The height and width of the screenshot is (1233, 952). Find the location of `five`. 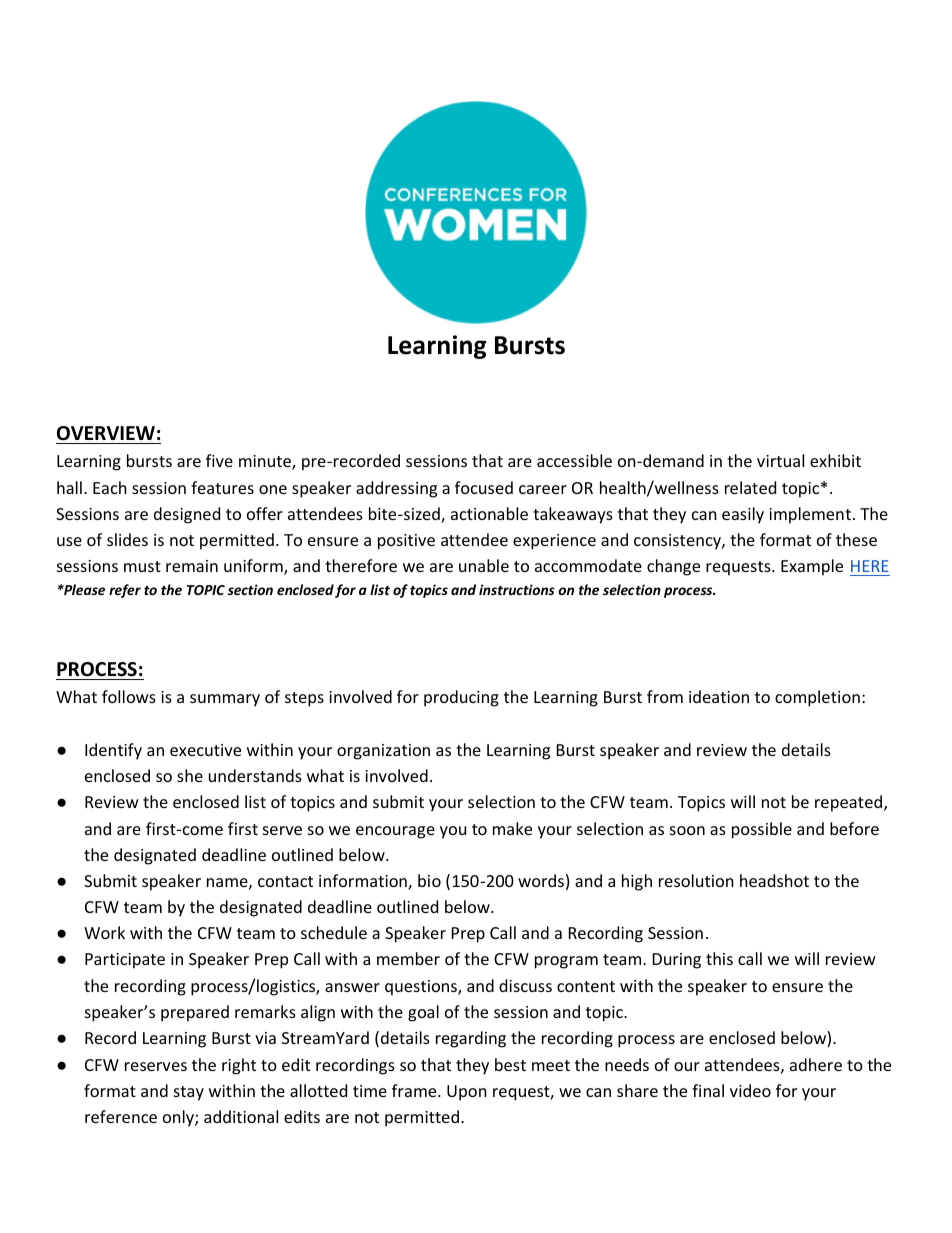

five is located at coordinates (219, 460).
